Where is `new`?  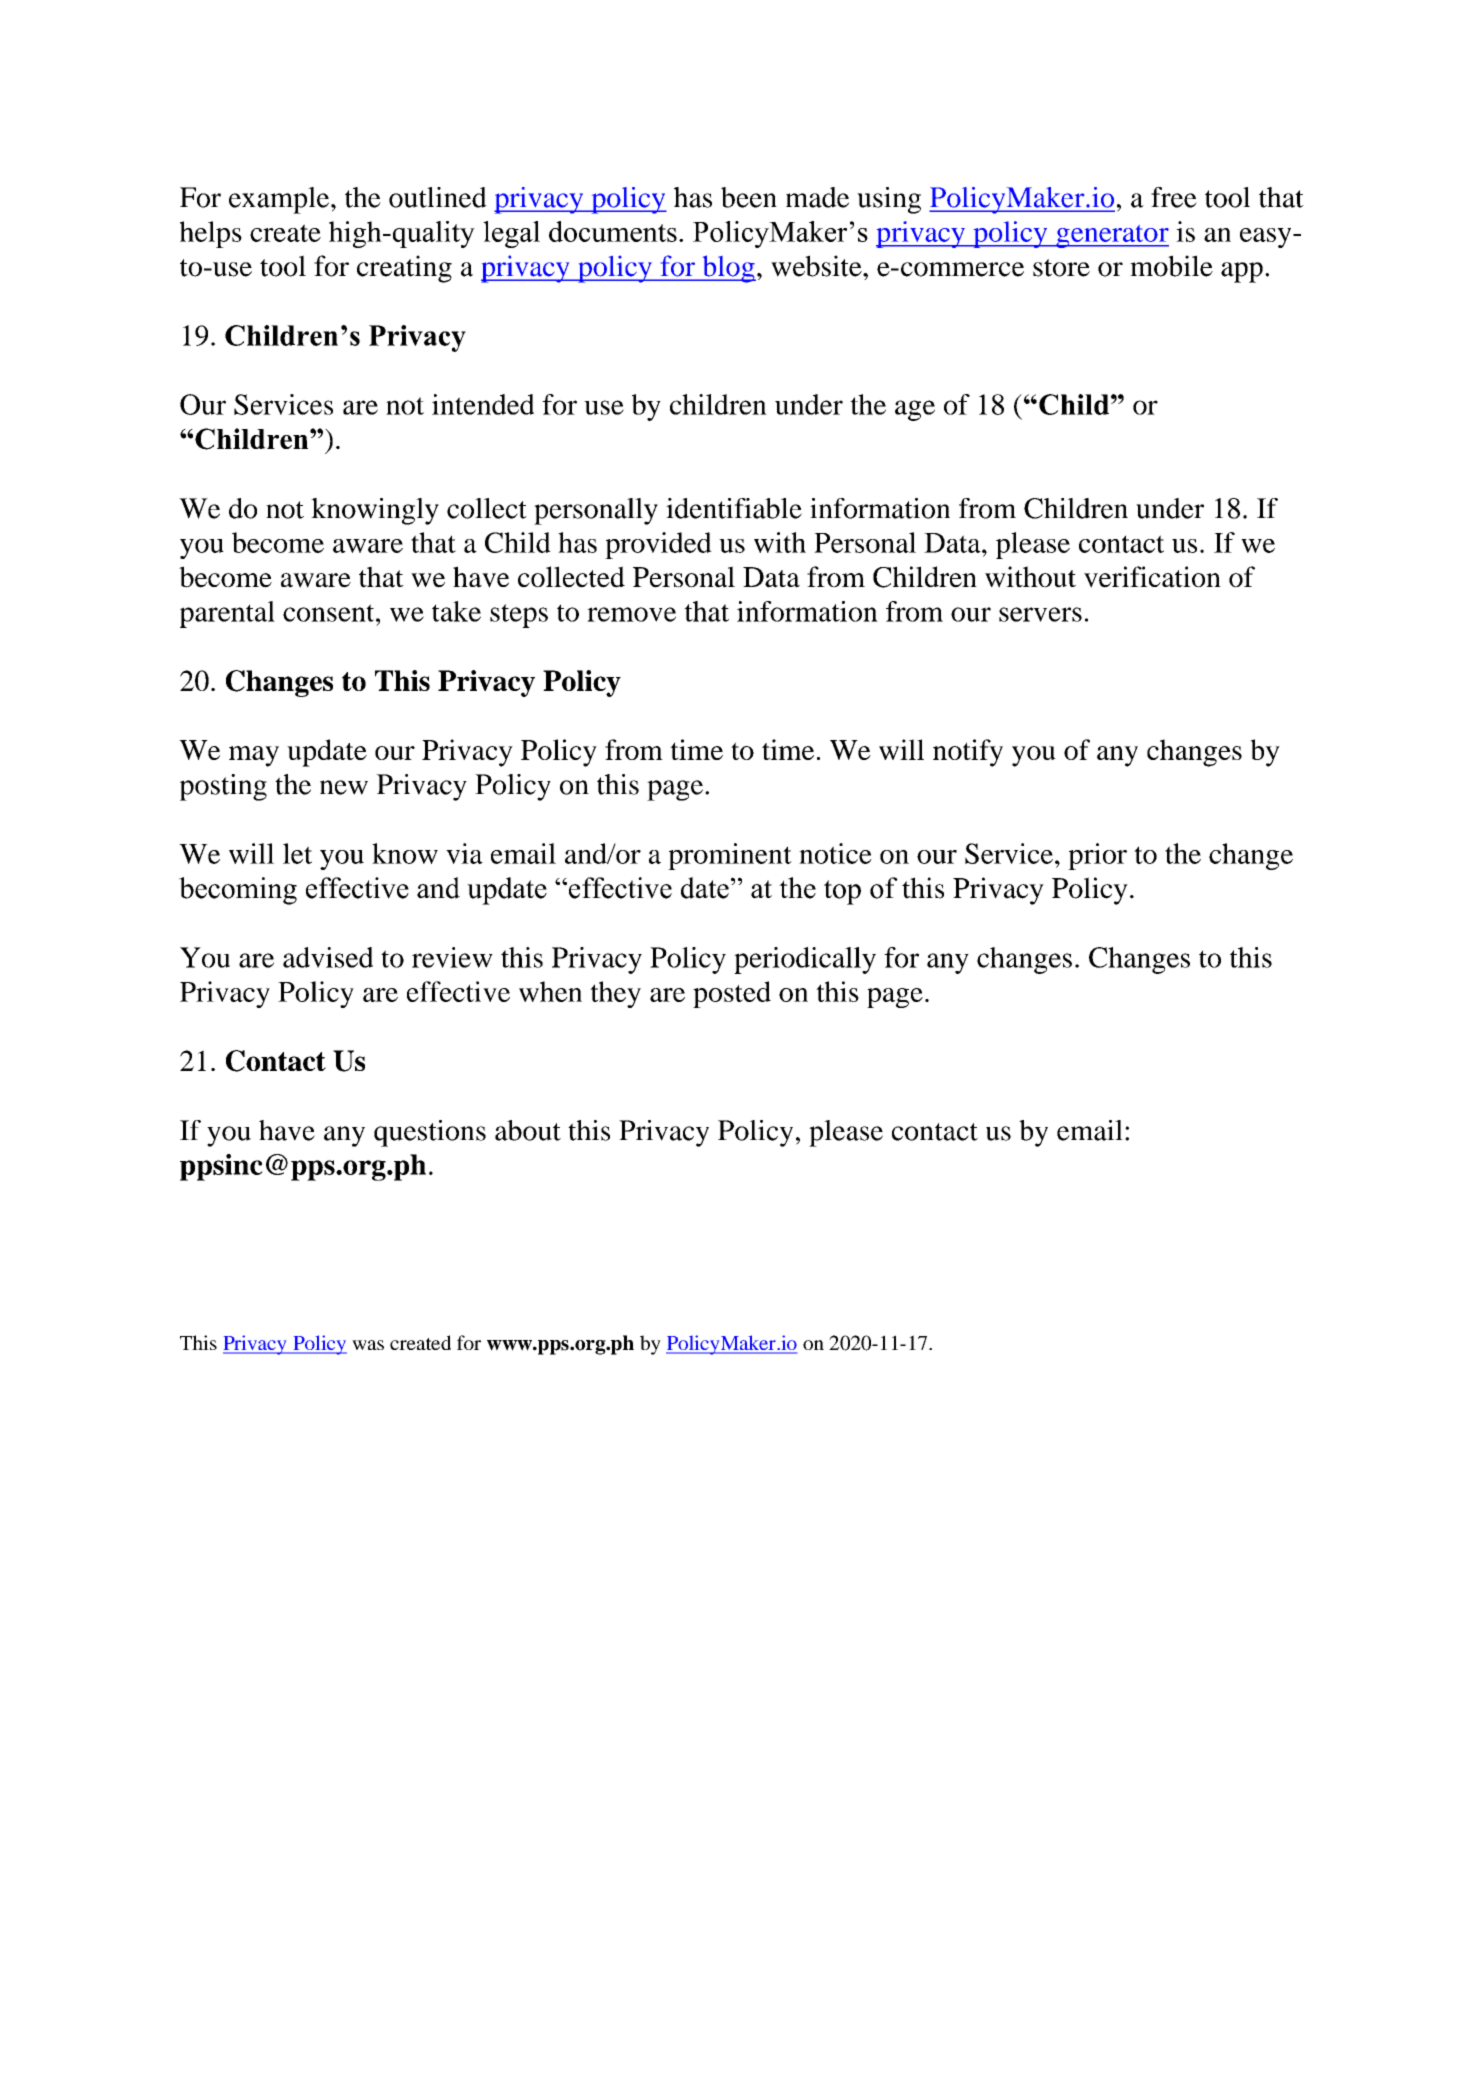
new is located at coordinates (344, 787).
